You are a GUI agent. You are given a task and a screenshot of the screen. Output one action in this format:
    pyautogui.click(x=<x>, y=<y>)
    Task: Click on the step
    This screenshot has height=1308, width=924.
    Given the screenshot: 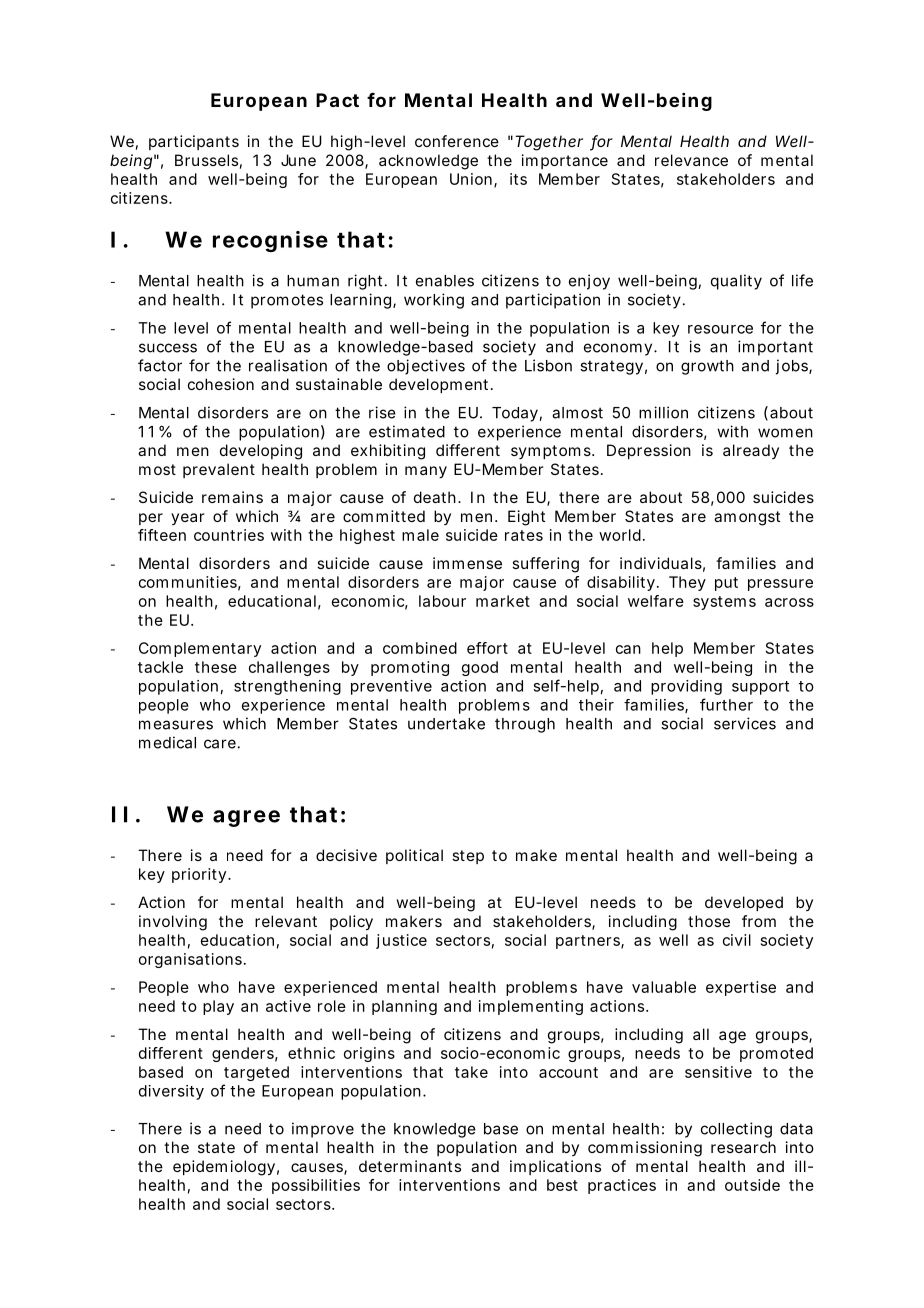 What is the action you would take?
    pyautogui.click(x=468, y=857)
